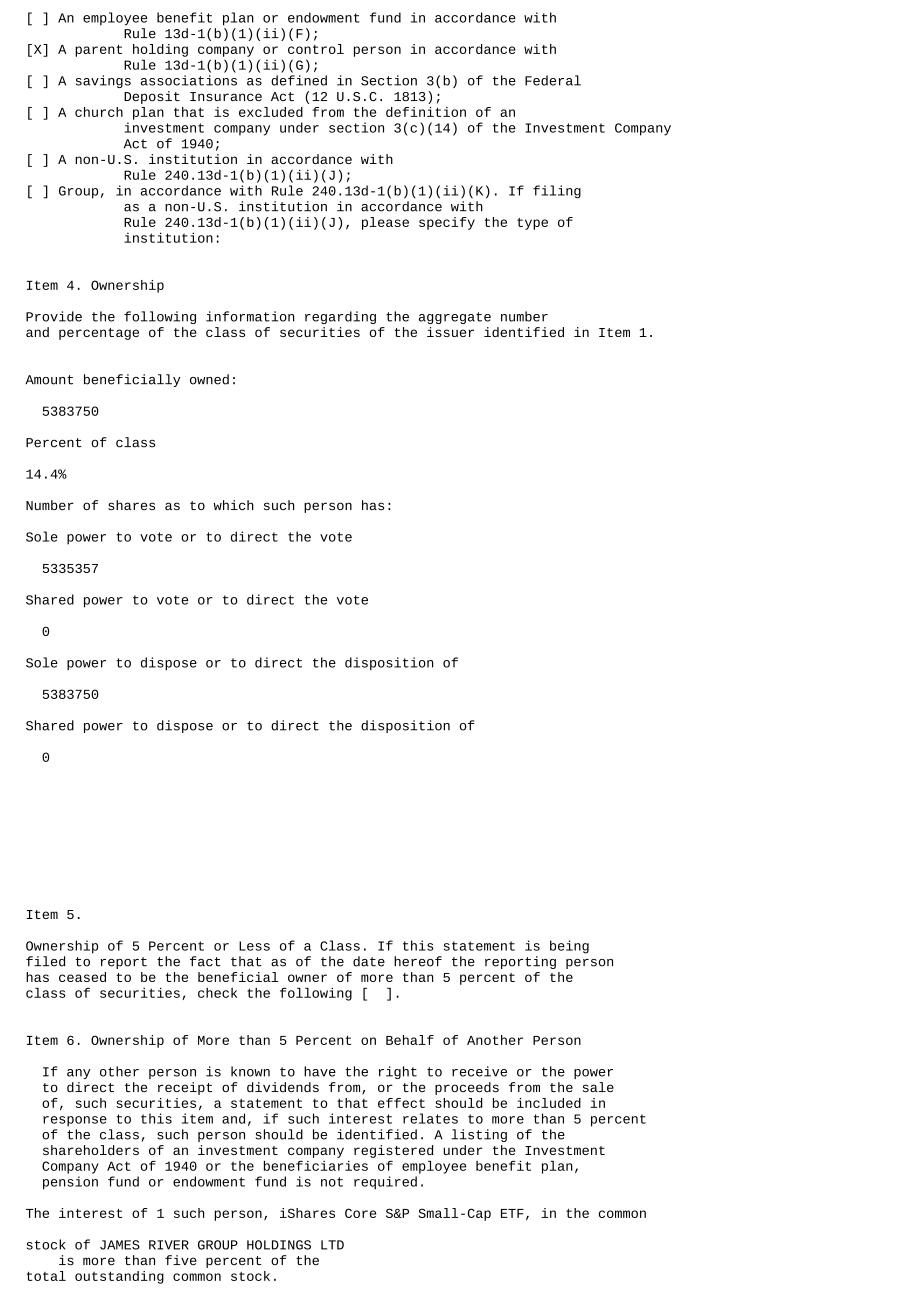 Image resolution: width=924 pixels, height=1308 pixels. Describe the element at coordinates (120, 1245) in the screenshot. I see `JAMES` at that location.
